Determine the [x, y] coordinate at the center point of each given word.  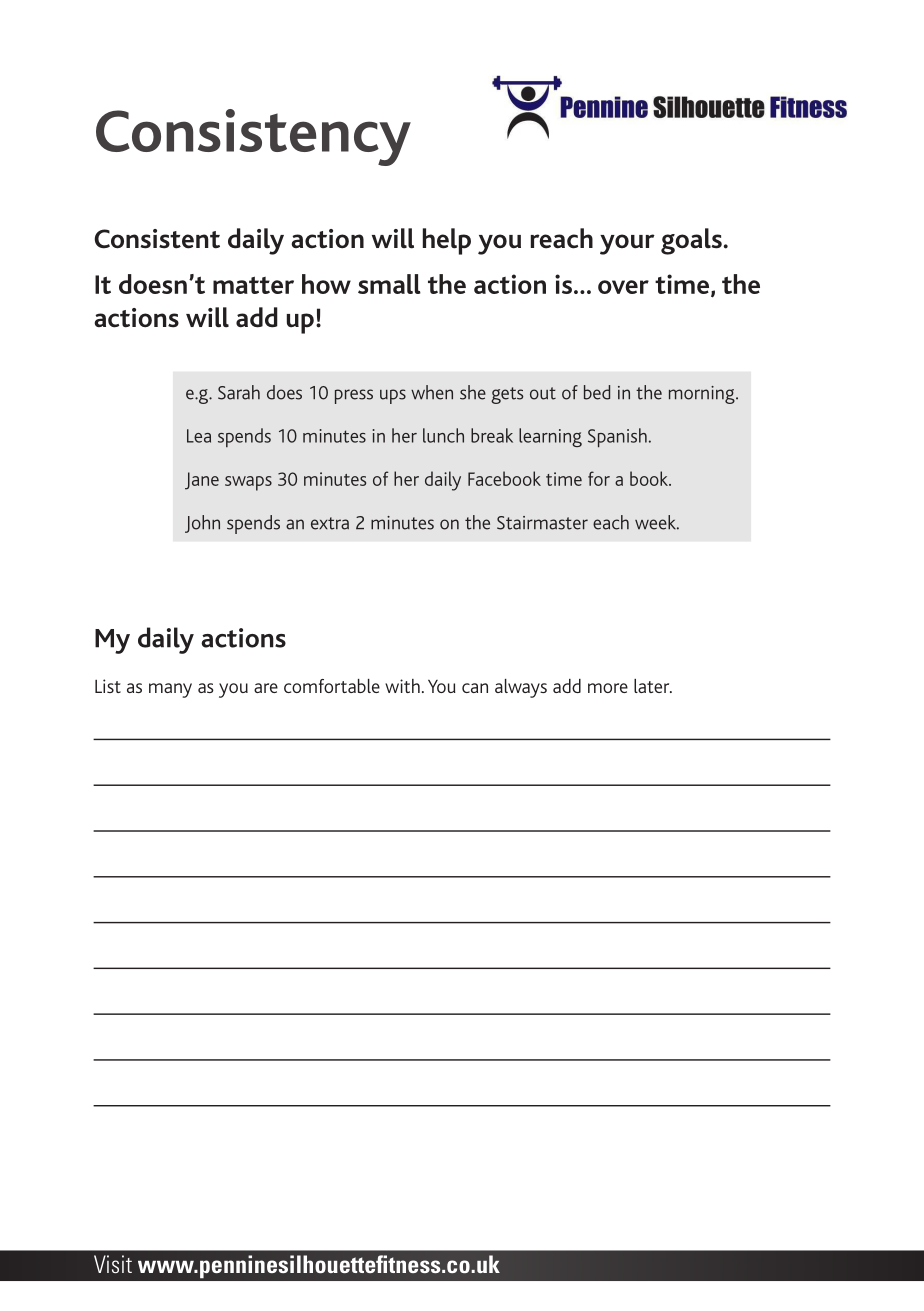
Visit [113, 1264]
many [170, 690]
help [447, 241]
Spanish [617, 438]
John [202, 524]
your [627, 244]
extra [330, 523]
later [653, 686]
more [608, 688]
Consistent [157, 239]
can [475, 688]
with [402, 686]
